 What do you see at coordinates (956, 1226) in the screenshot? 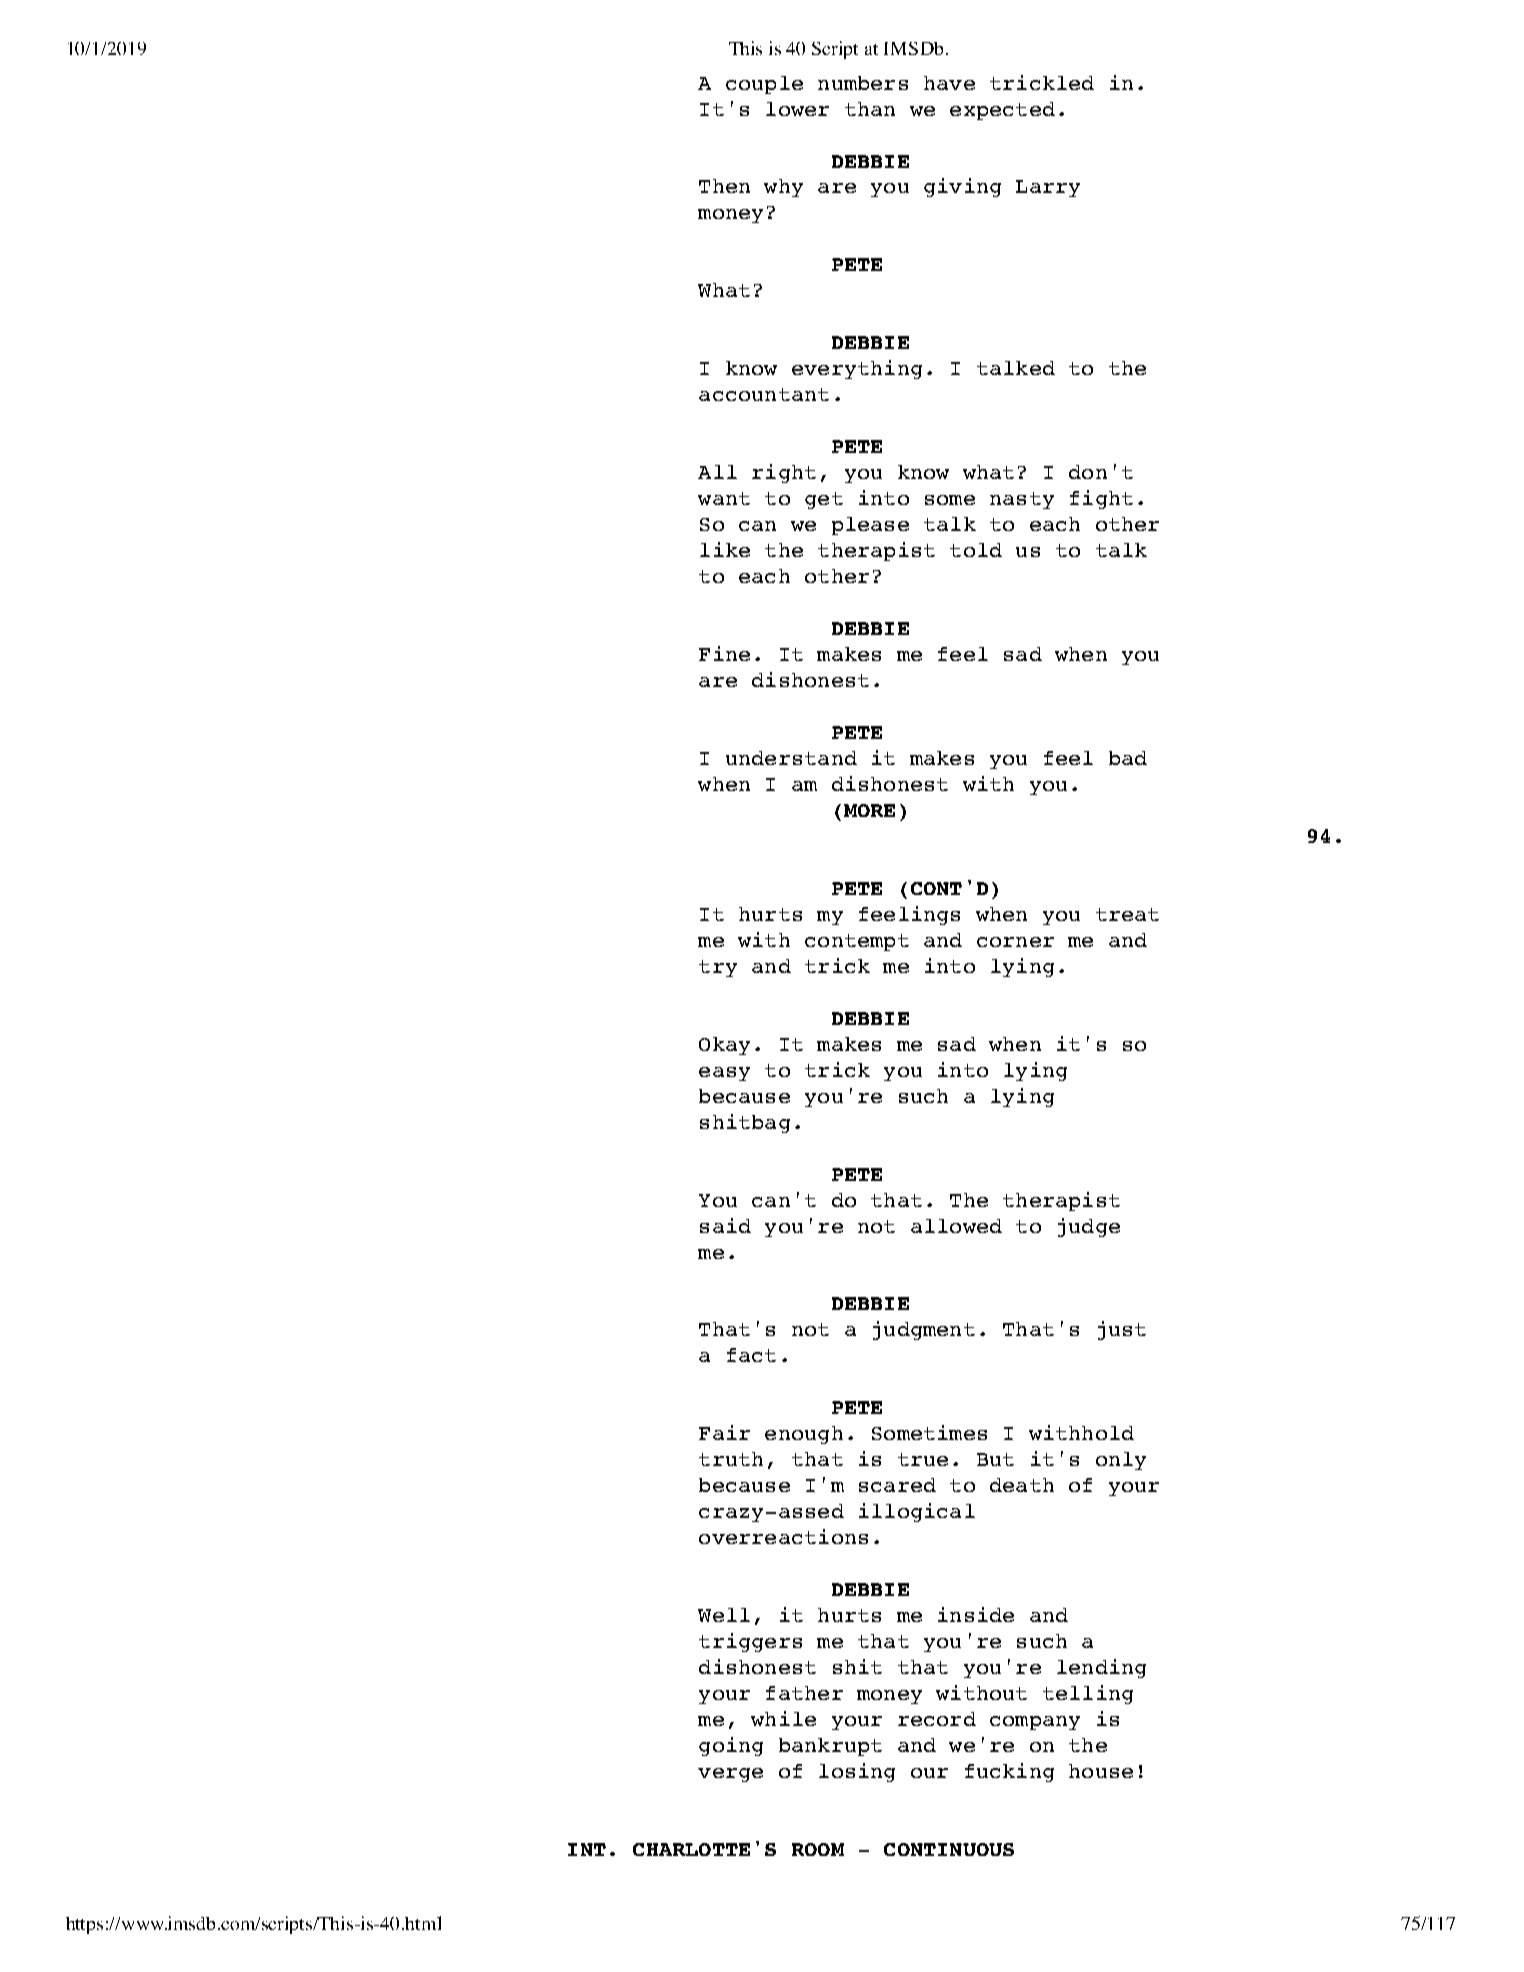
I see `allowed` at bounding box center [956, 1226].
